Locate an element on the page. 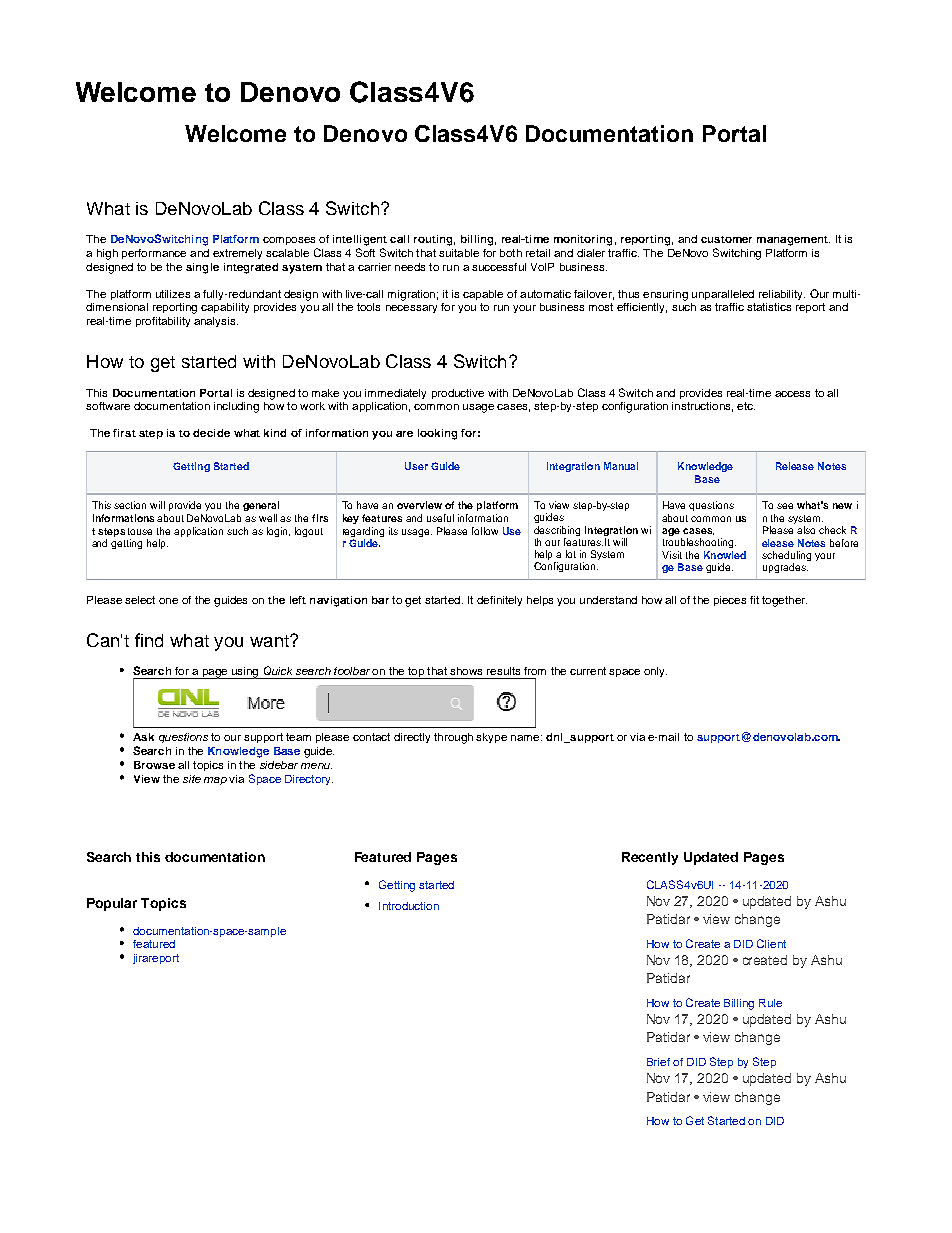 The height and width of the page is (1233, 952). successful is located at coordinates (499, 267).
